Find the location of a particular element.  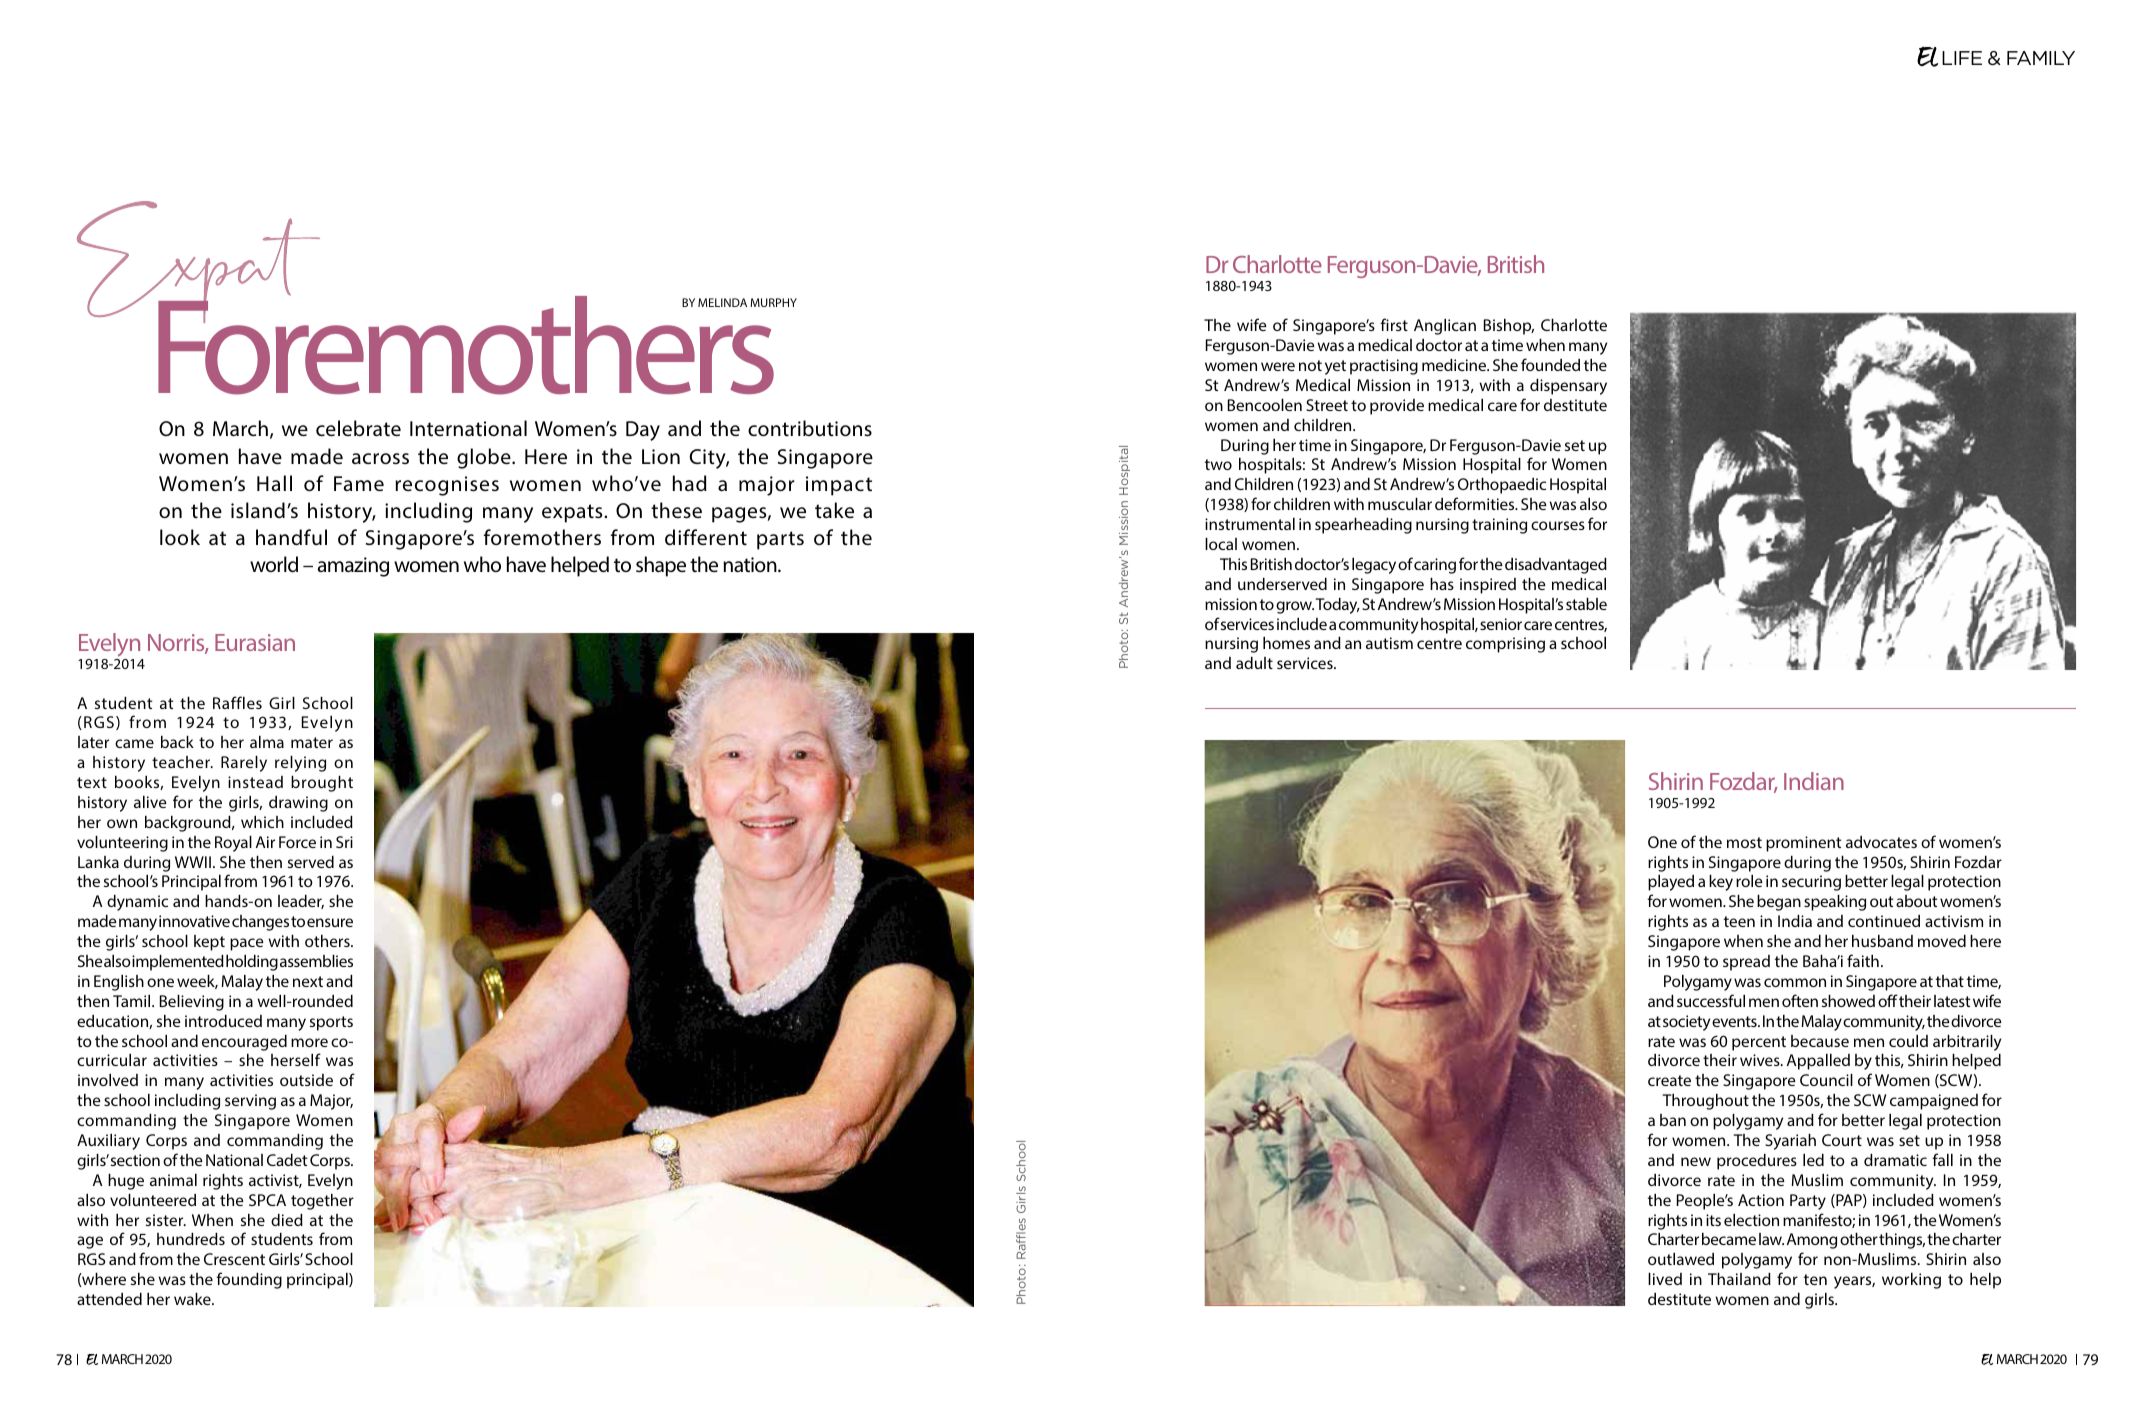

more is located at coordinates (309, 1042).
